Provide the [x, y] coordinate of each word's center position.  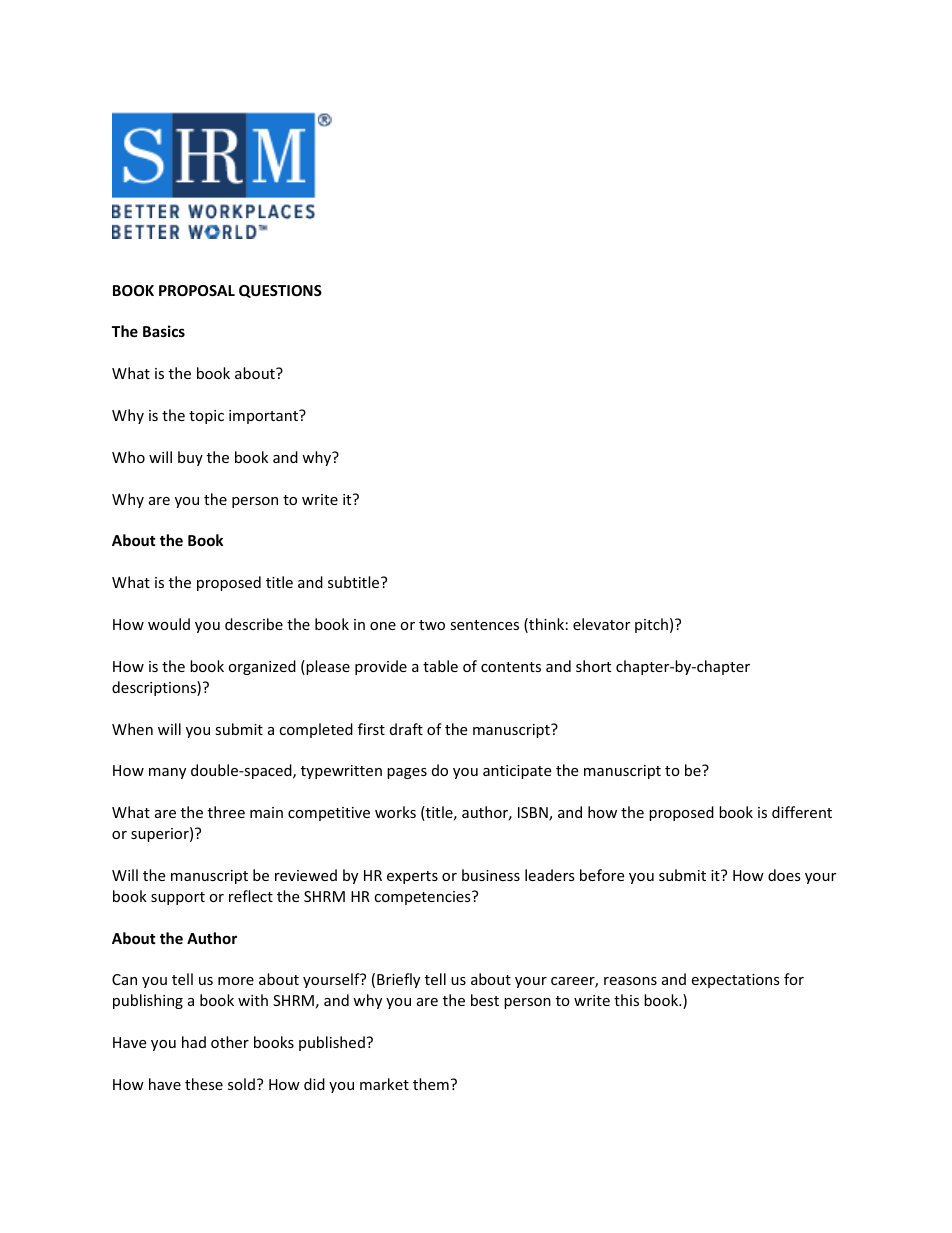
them [431, 1084]
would [169, 624]
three [226, 812]
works [395, 812]
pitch [651, 625]
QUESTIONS [280, 291]
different [802, 812]
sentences [484, 625]
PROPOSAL [197, 290]
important [265, 416]
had [194, 1042]
